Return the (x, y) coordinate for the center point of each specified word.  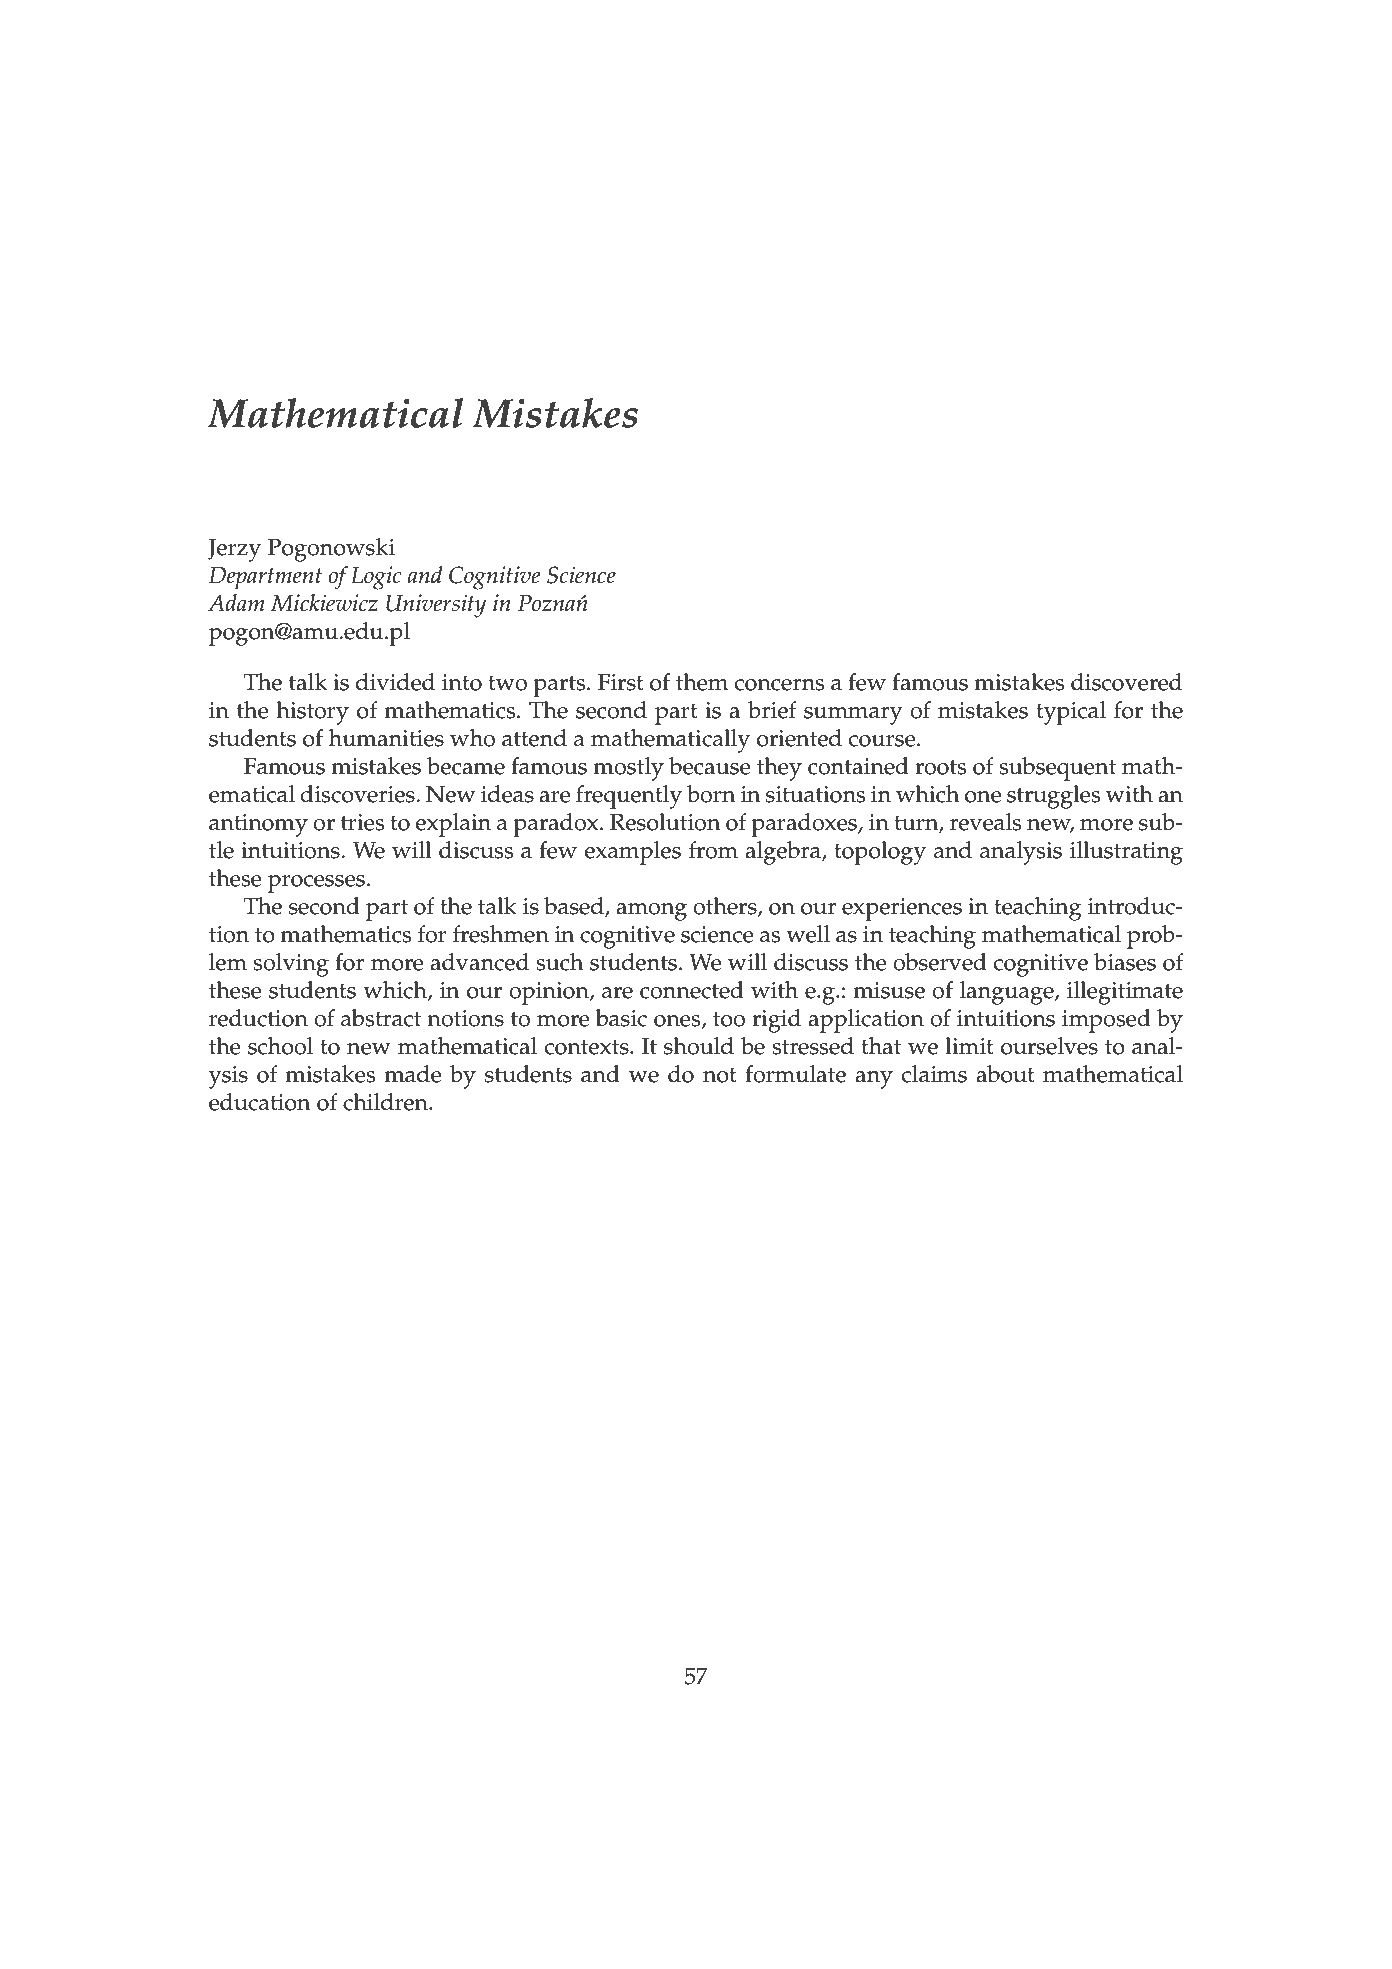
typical (1071, 713)
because (710, 766)
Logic (376, 578)
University (436, 606)
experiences (902, 909)
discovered (1126, 682)
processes (316, 884)
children (386, 1102)
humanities (386, 738)
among (651, 912)
